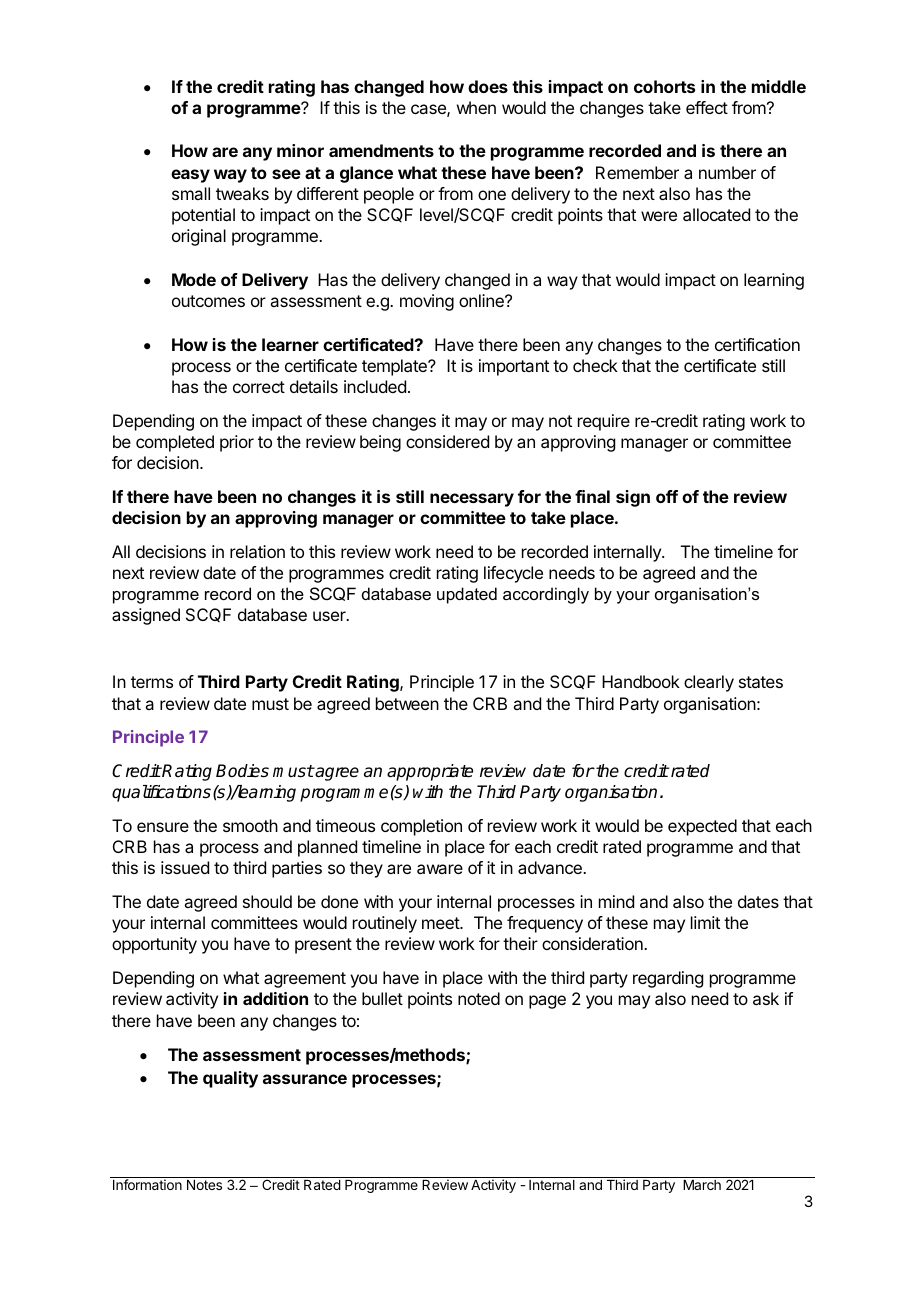  What do you see at coordinates (702, 1185) in the screenshot?
I see `March` at bounding box center [702, 1185].
